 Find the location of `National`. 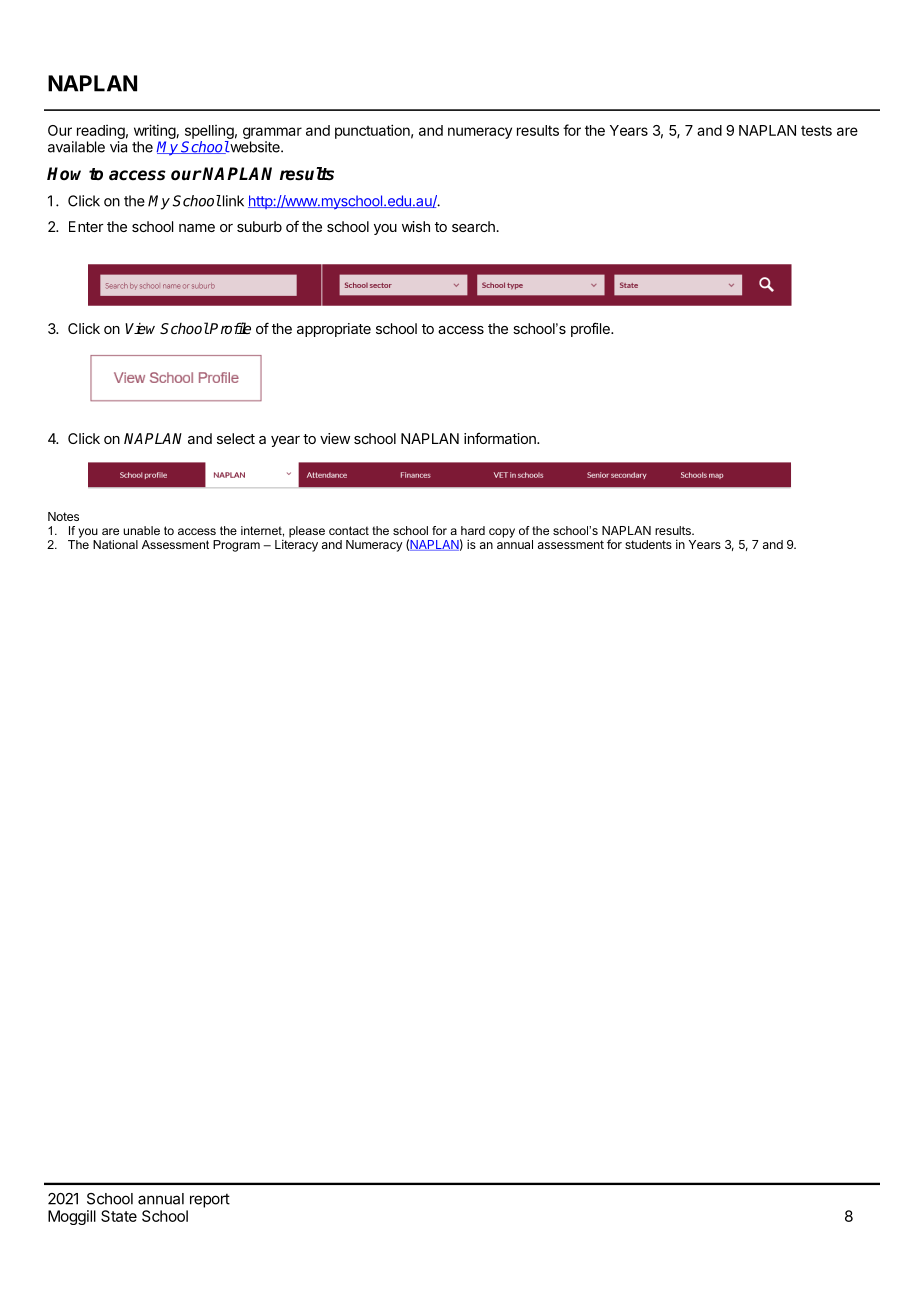

National is located at coordinates (115, 544).
